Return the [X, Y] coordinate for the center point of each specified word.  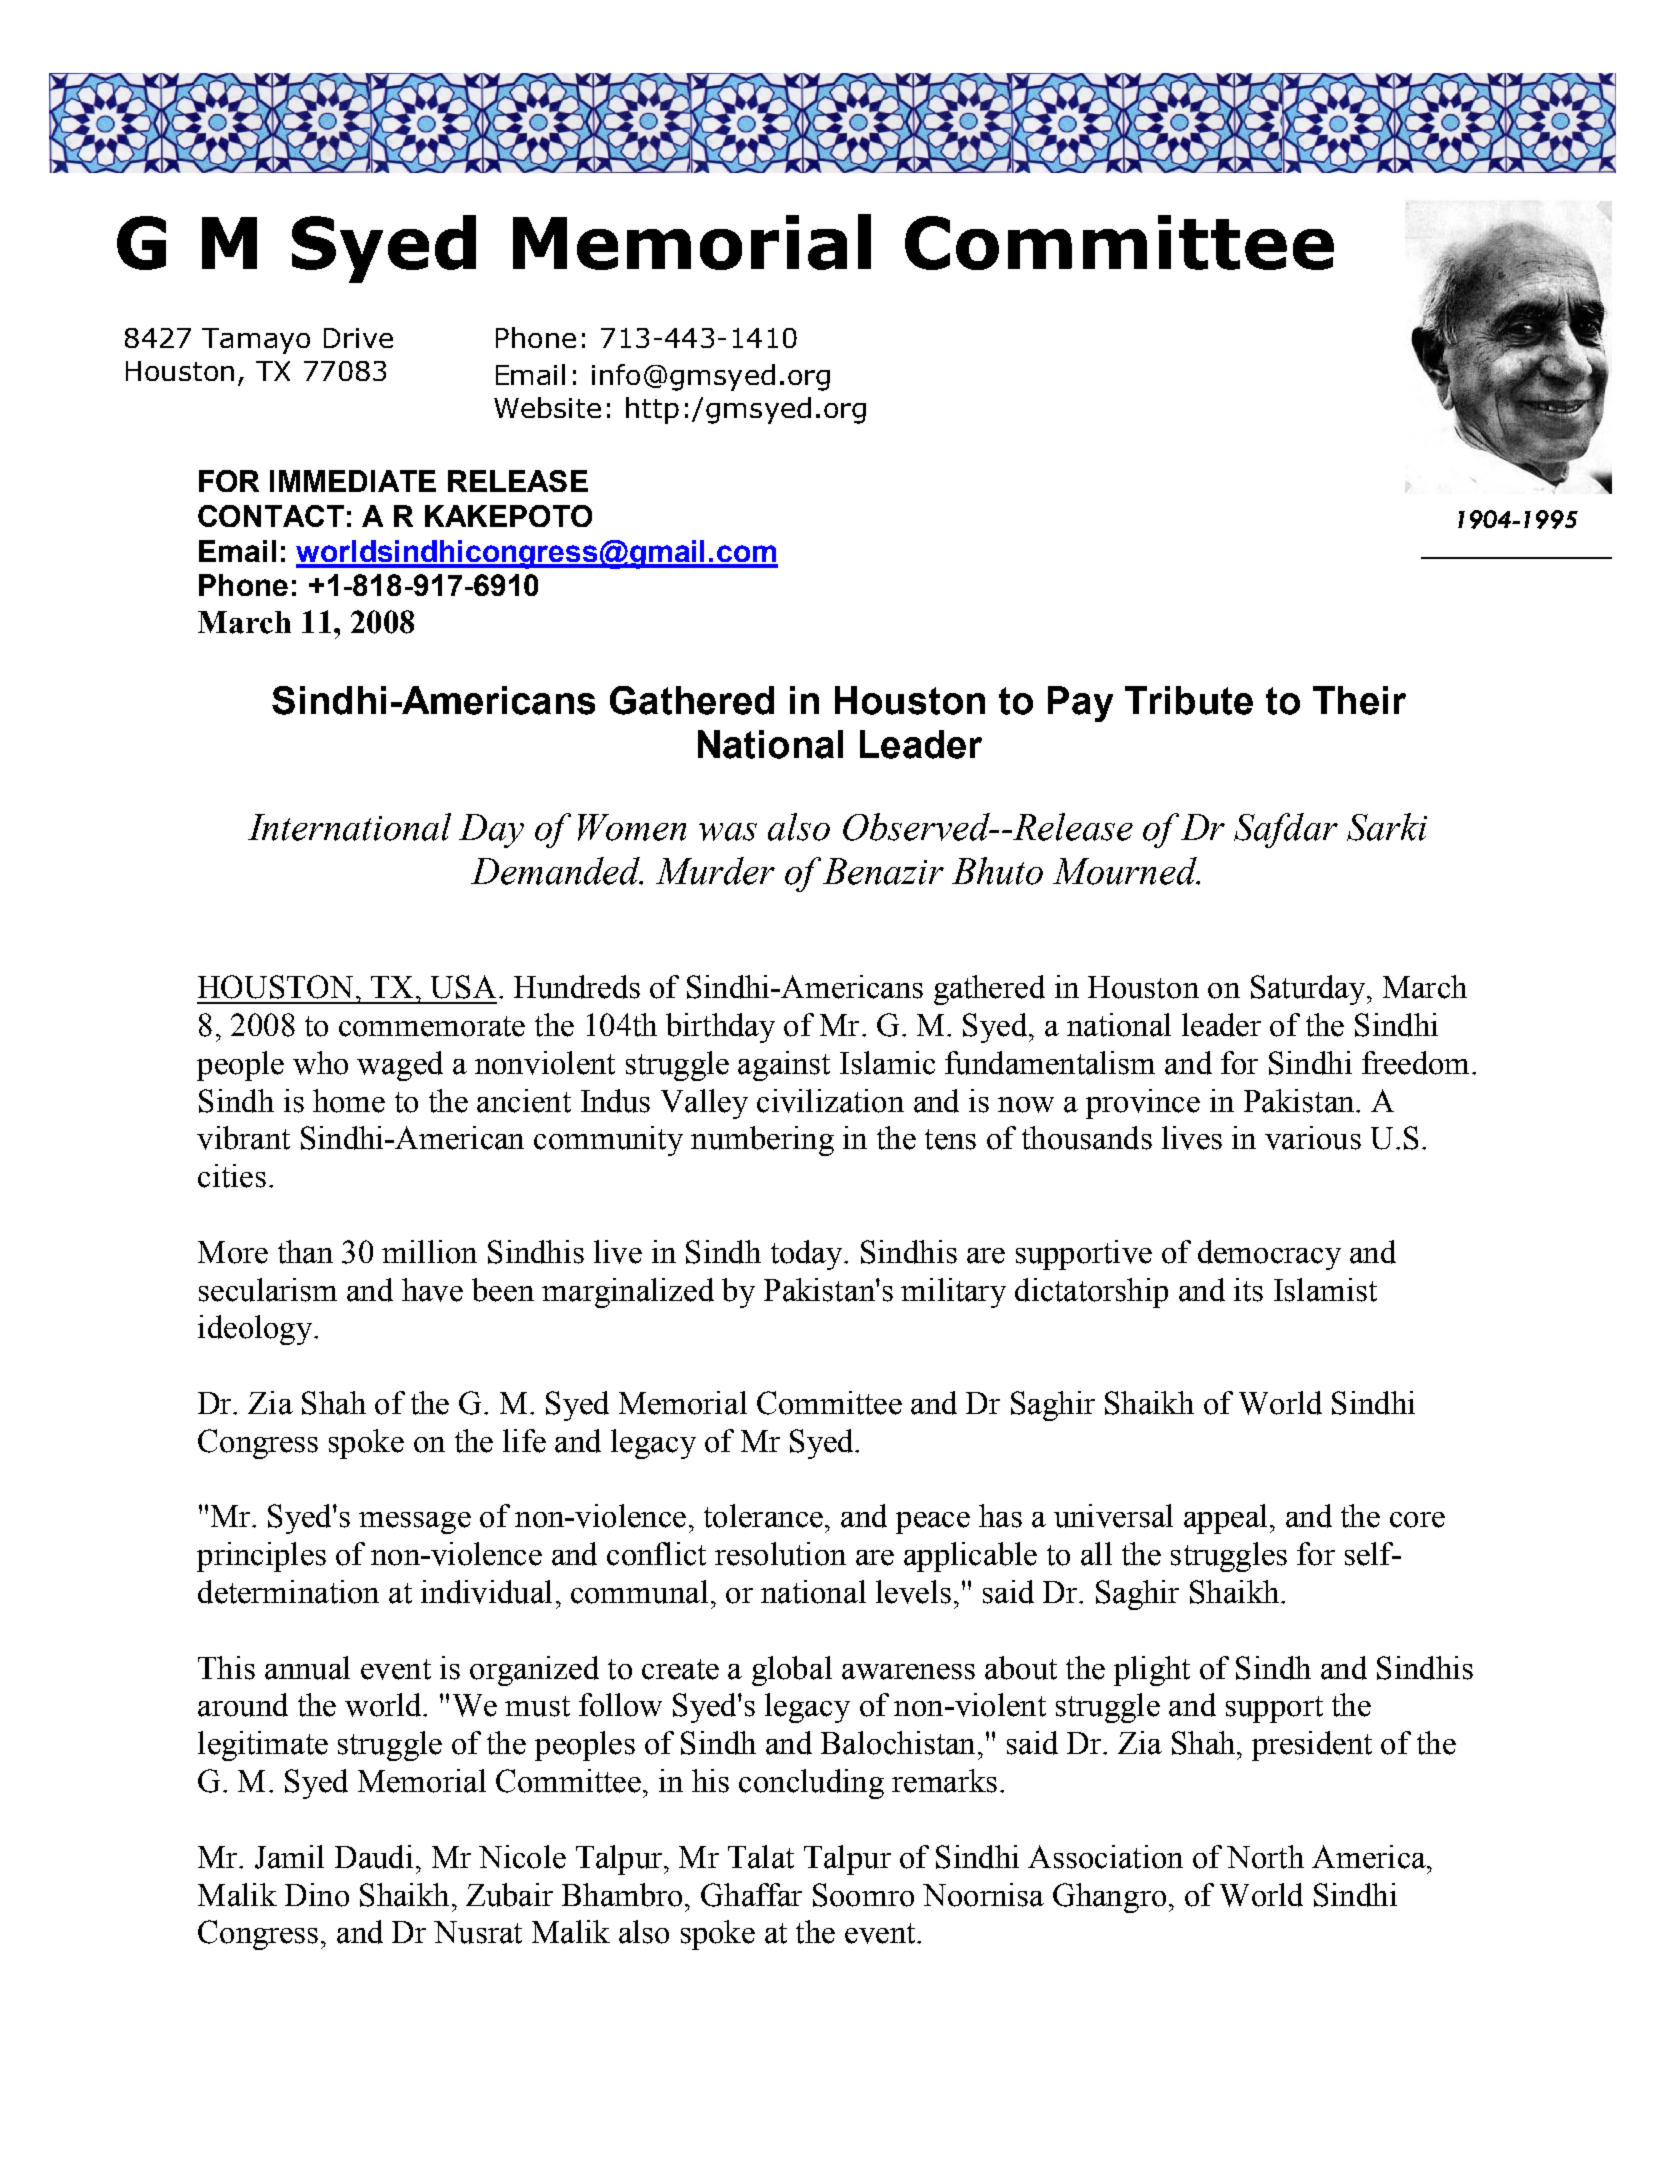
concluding [811, 1784]
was [728, 832]
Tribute [1189, 700]
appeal [1225, 1519]
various [1313, 1138]
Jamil [289, 1857]
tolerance [763, 1516]
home [349, 1101]
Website [547, 407]
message [415, 1523]
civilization [830, 1101]
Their [1359, 700]
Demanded [556, 871]
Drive [358, 338]
